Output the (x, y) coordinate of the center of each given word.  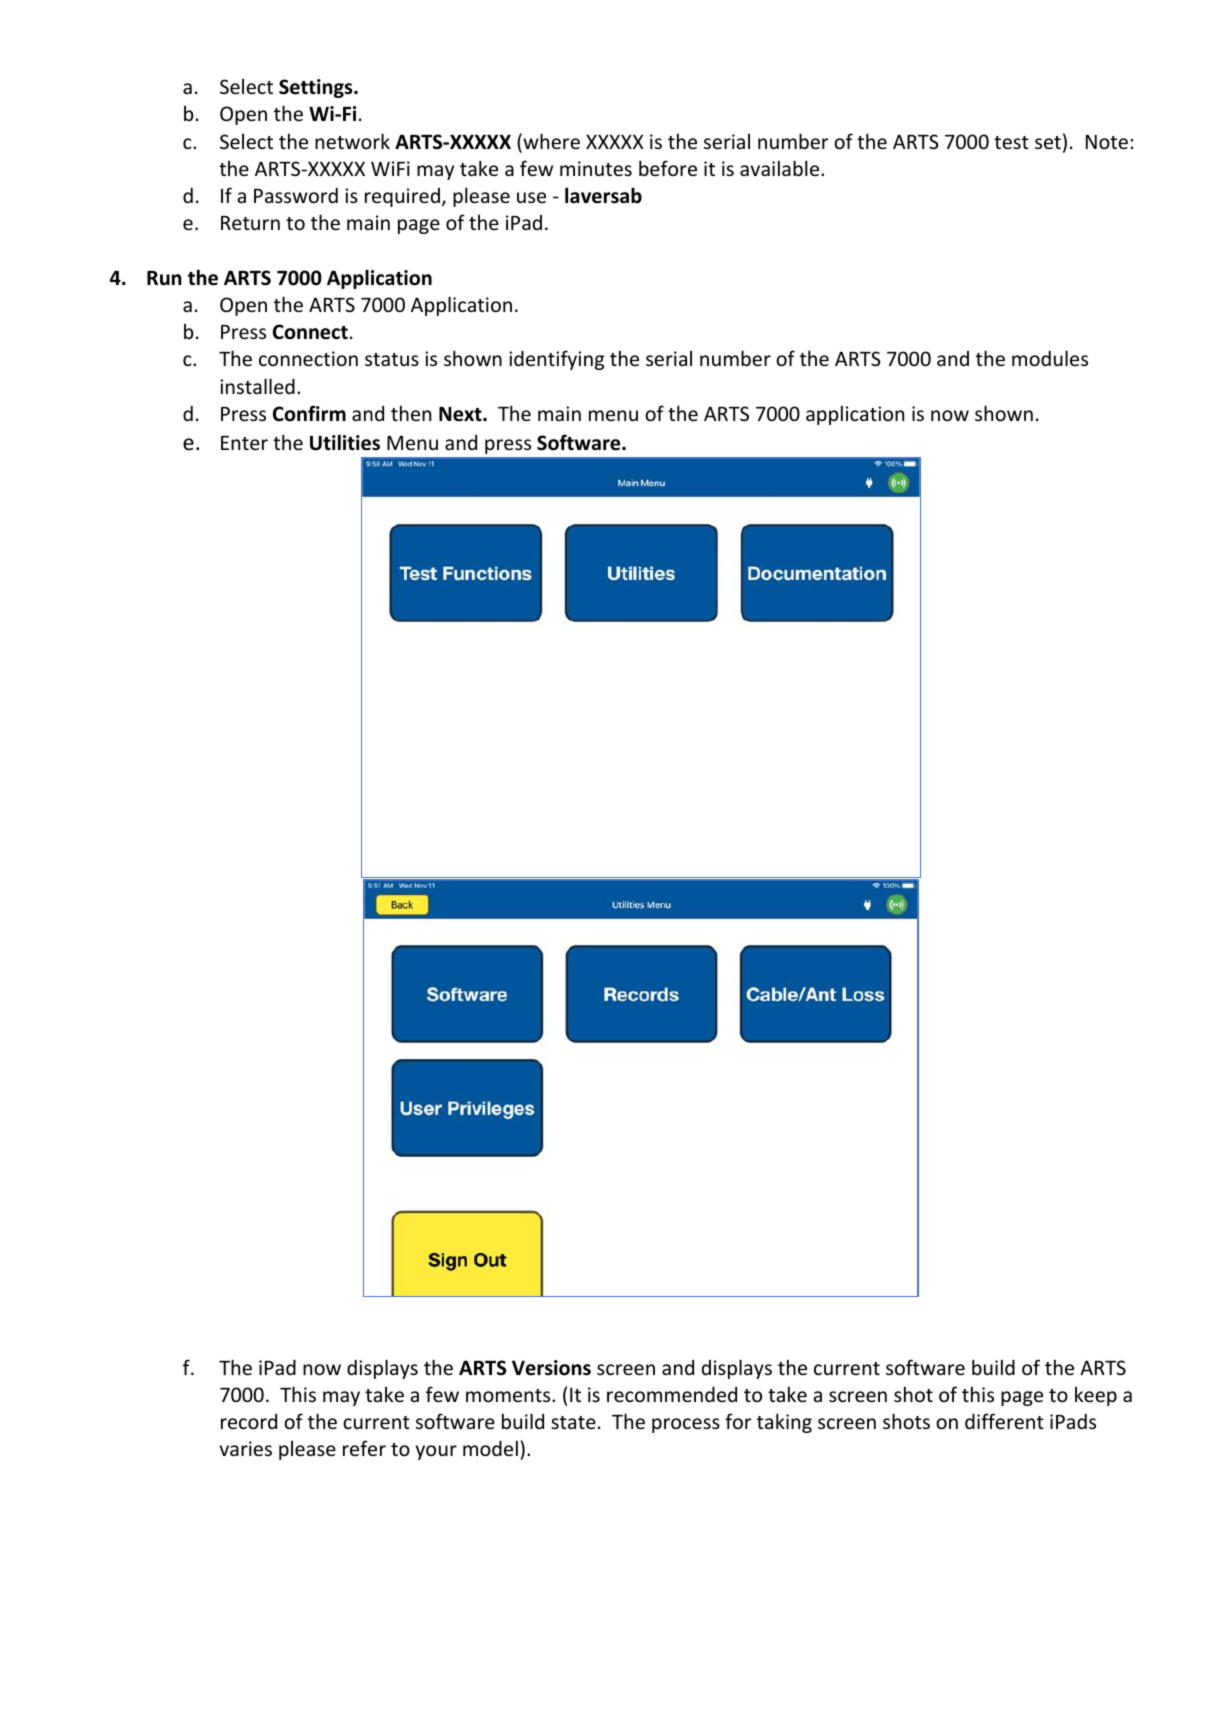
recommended (672, 1394)
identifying (556, 360)
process (686, 1425)
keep (1096, 1396)
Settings (317, 88)
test (1011, 142)
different (1004, 1421)
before (668, 168)
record (249, 1421)
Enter (244, 443)
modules (1050, 358)
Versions (551, 1368)
